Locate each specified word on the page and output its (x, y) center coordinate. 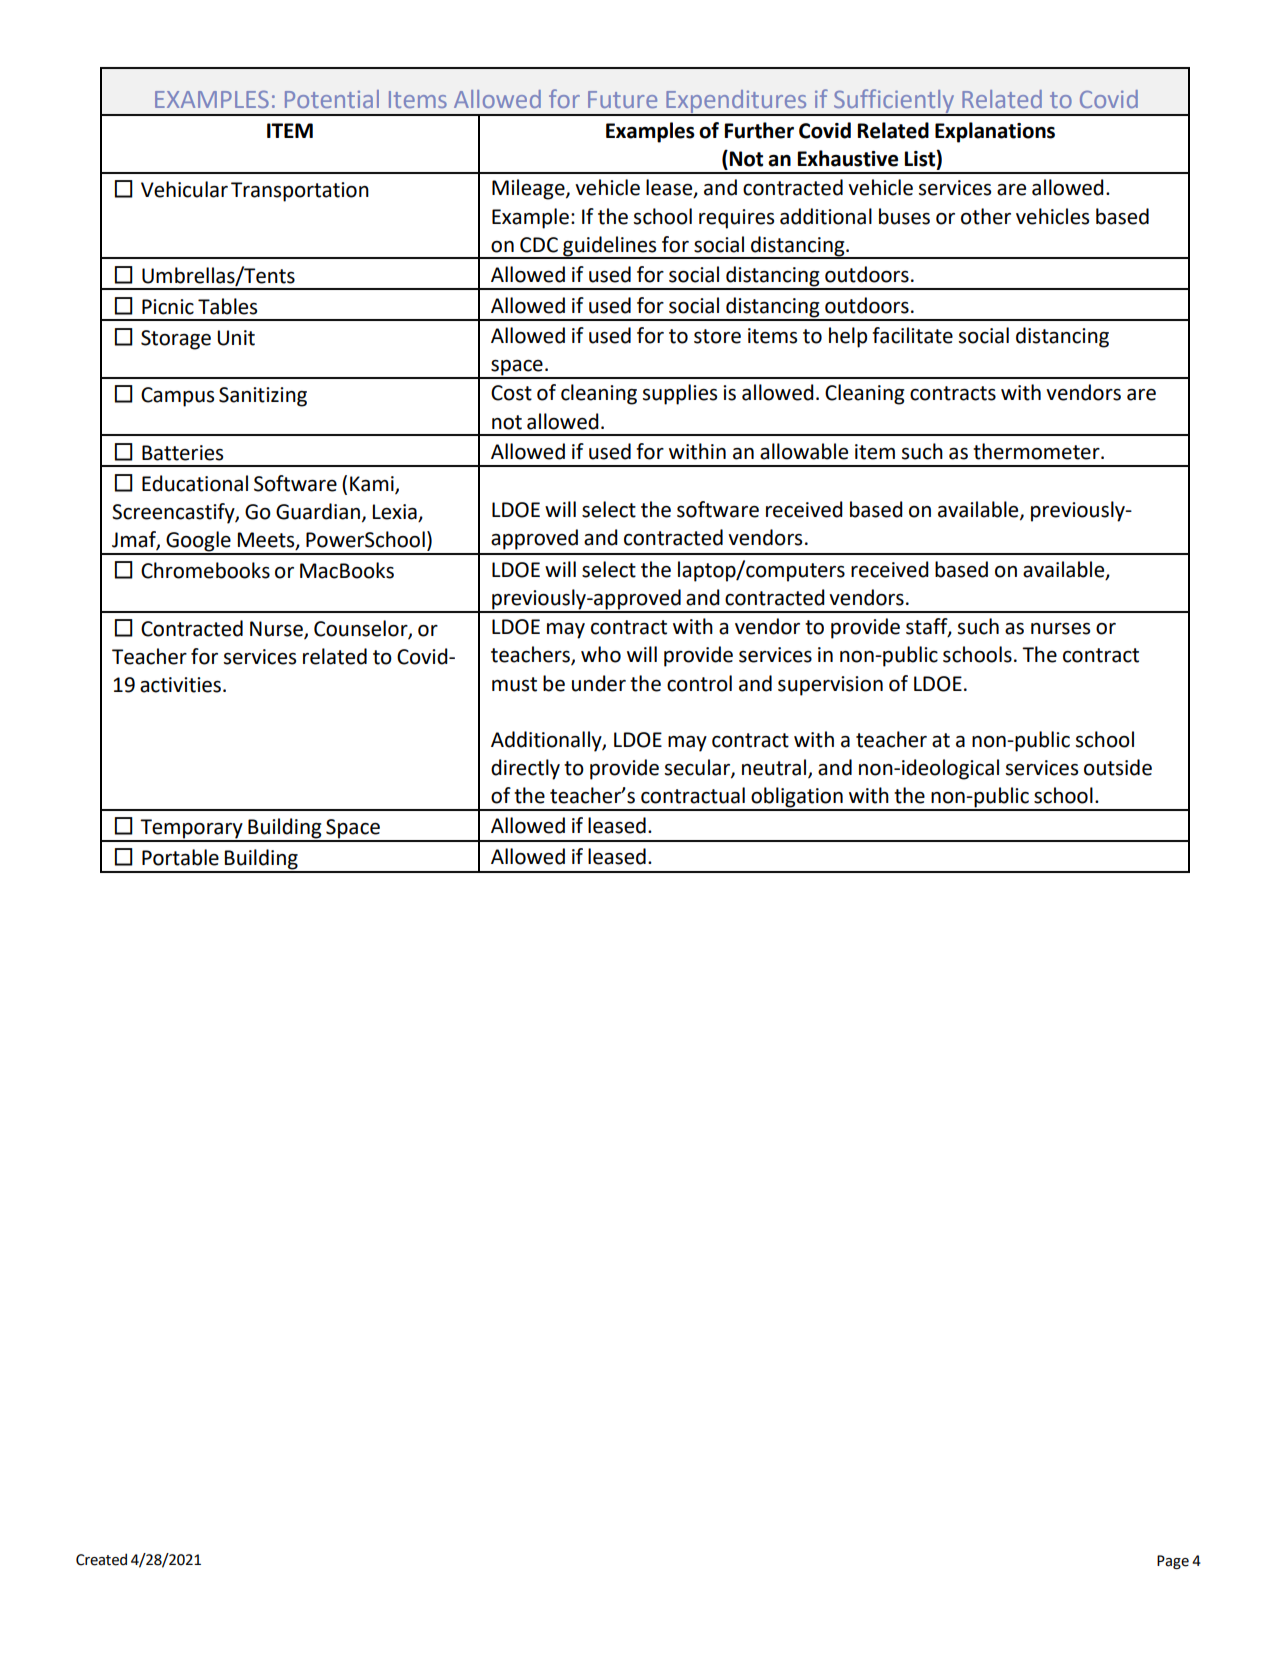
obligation (797, 798)
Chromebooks (205, 570)
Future (622, 99)
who (601, 654)
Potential (332, 99)
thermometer (1037, 451)
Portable (180, 857)
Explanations (995, 132)
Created (101, 1559)
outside (1118, 767)
